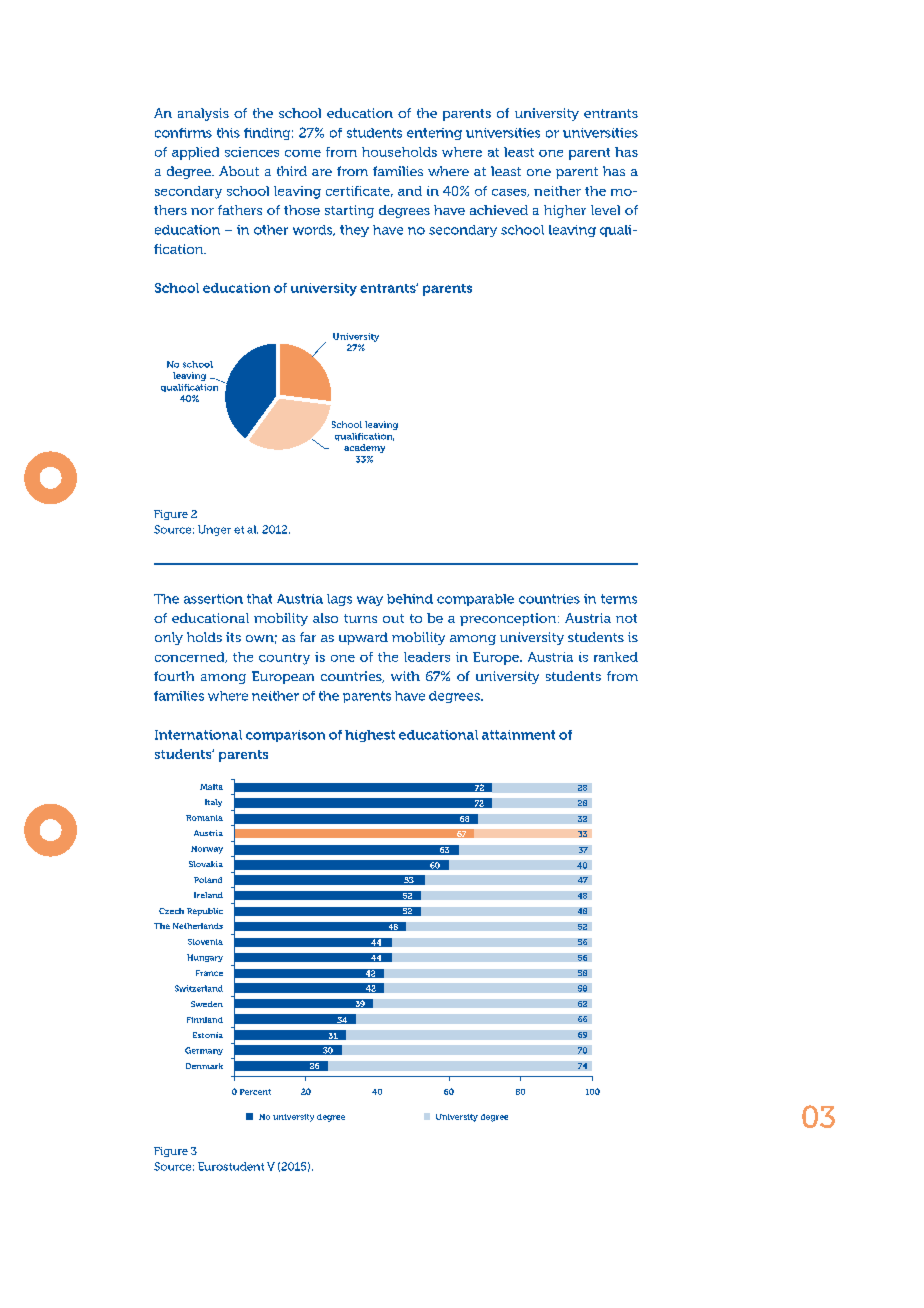  What do you see at coordinates (565, 211) in the image?
I see `higher` at bounding box center [565, 211].
